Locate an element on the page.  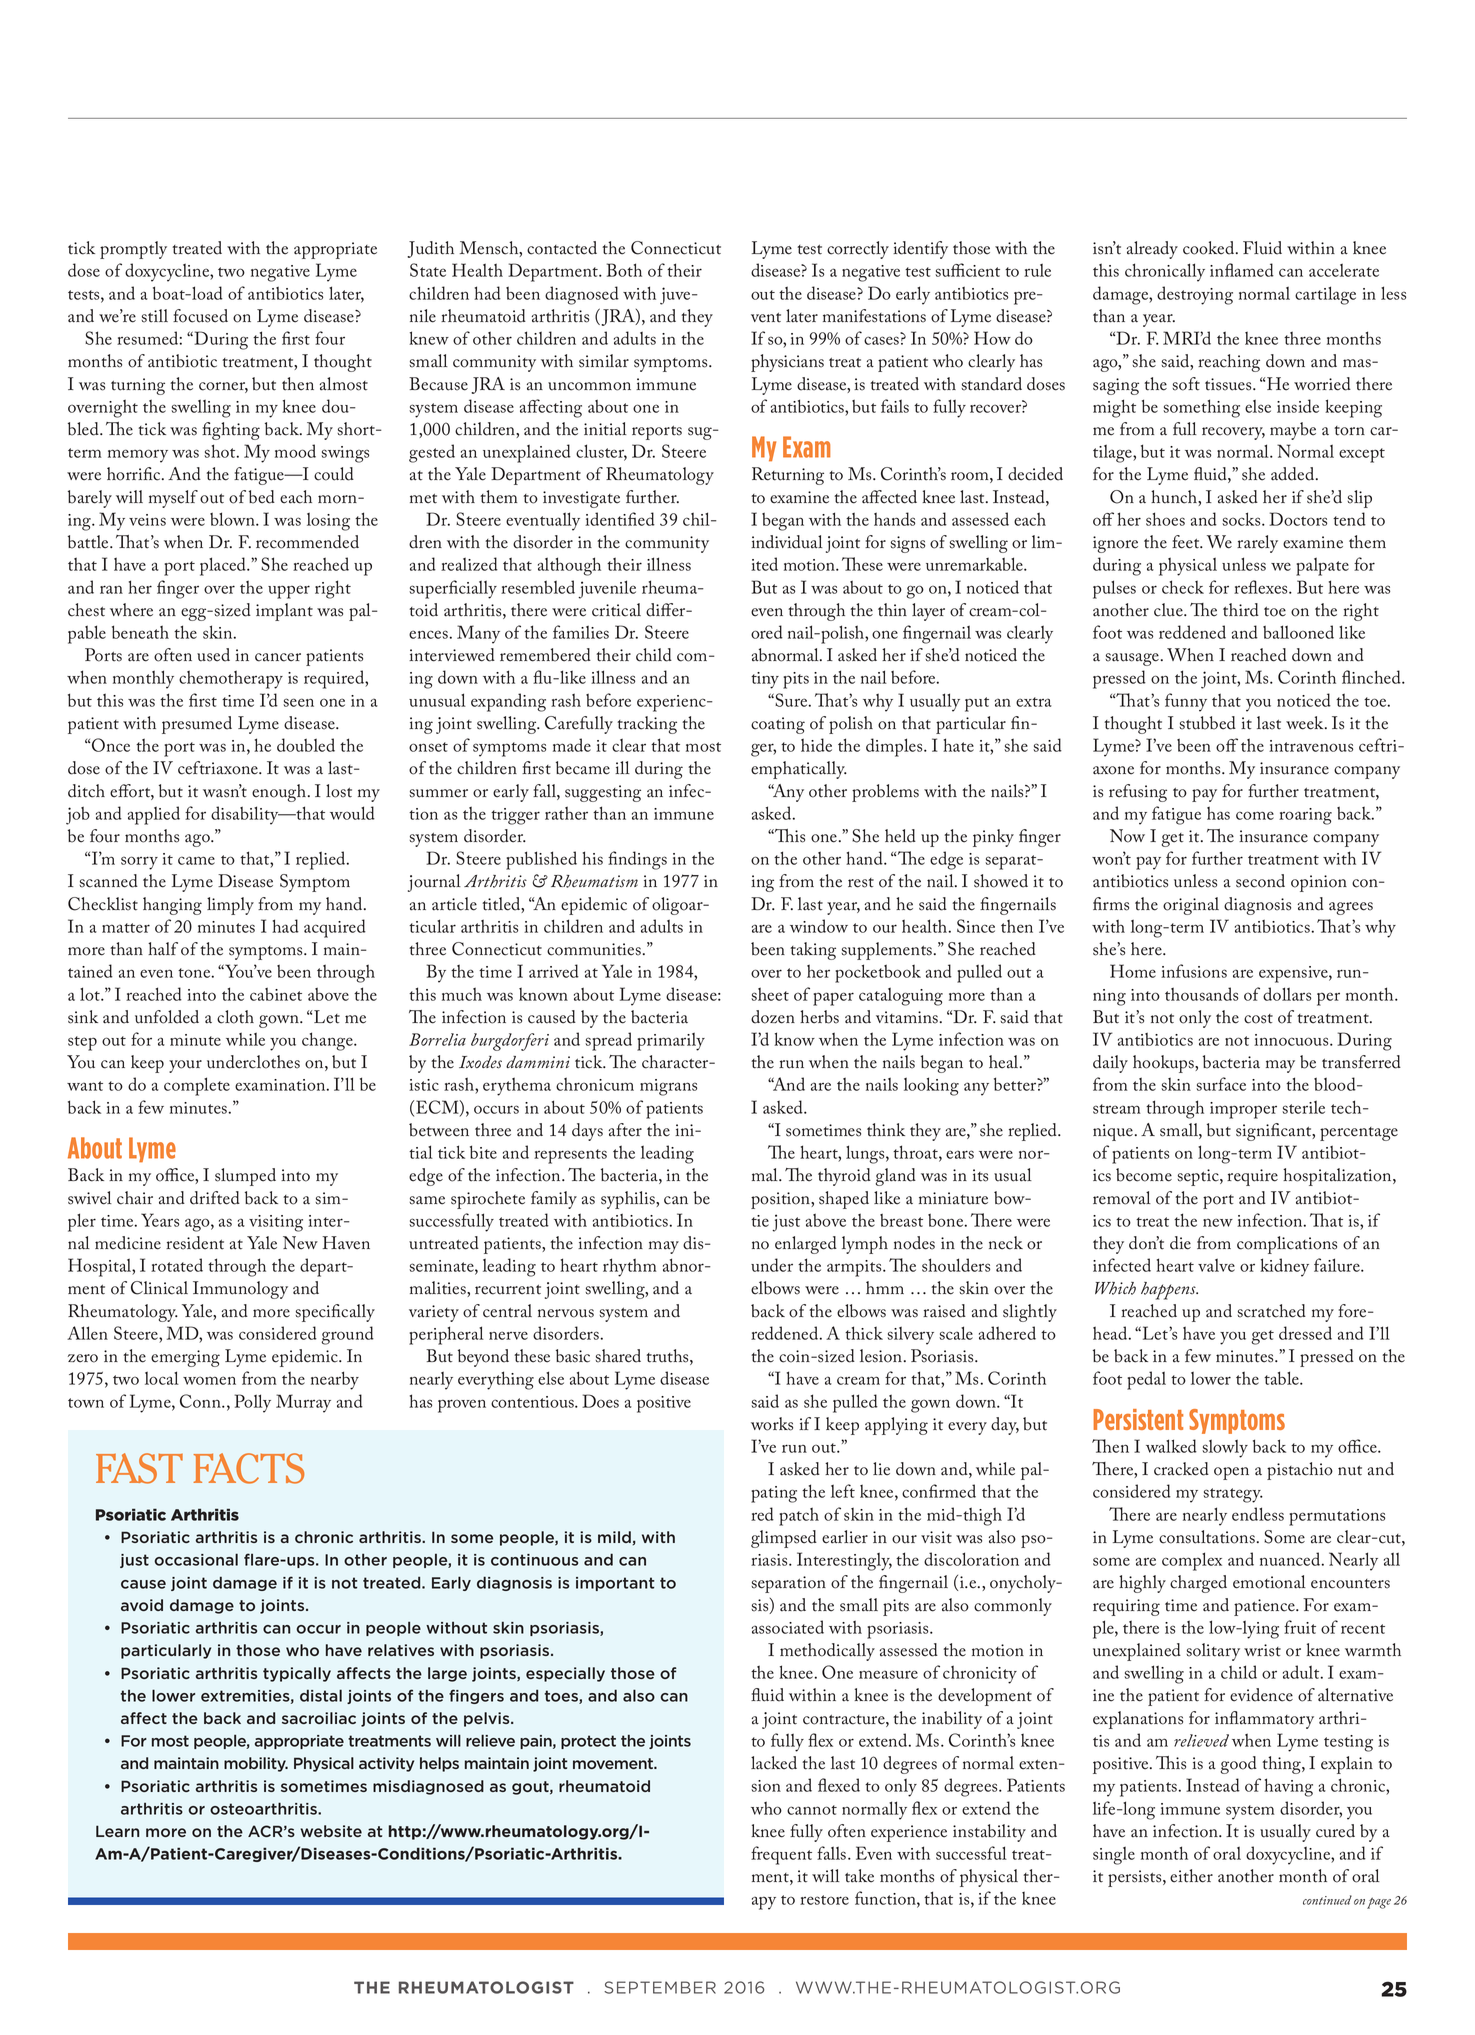
glimpsed is located at coordinates (784, 1539).
